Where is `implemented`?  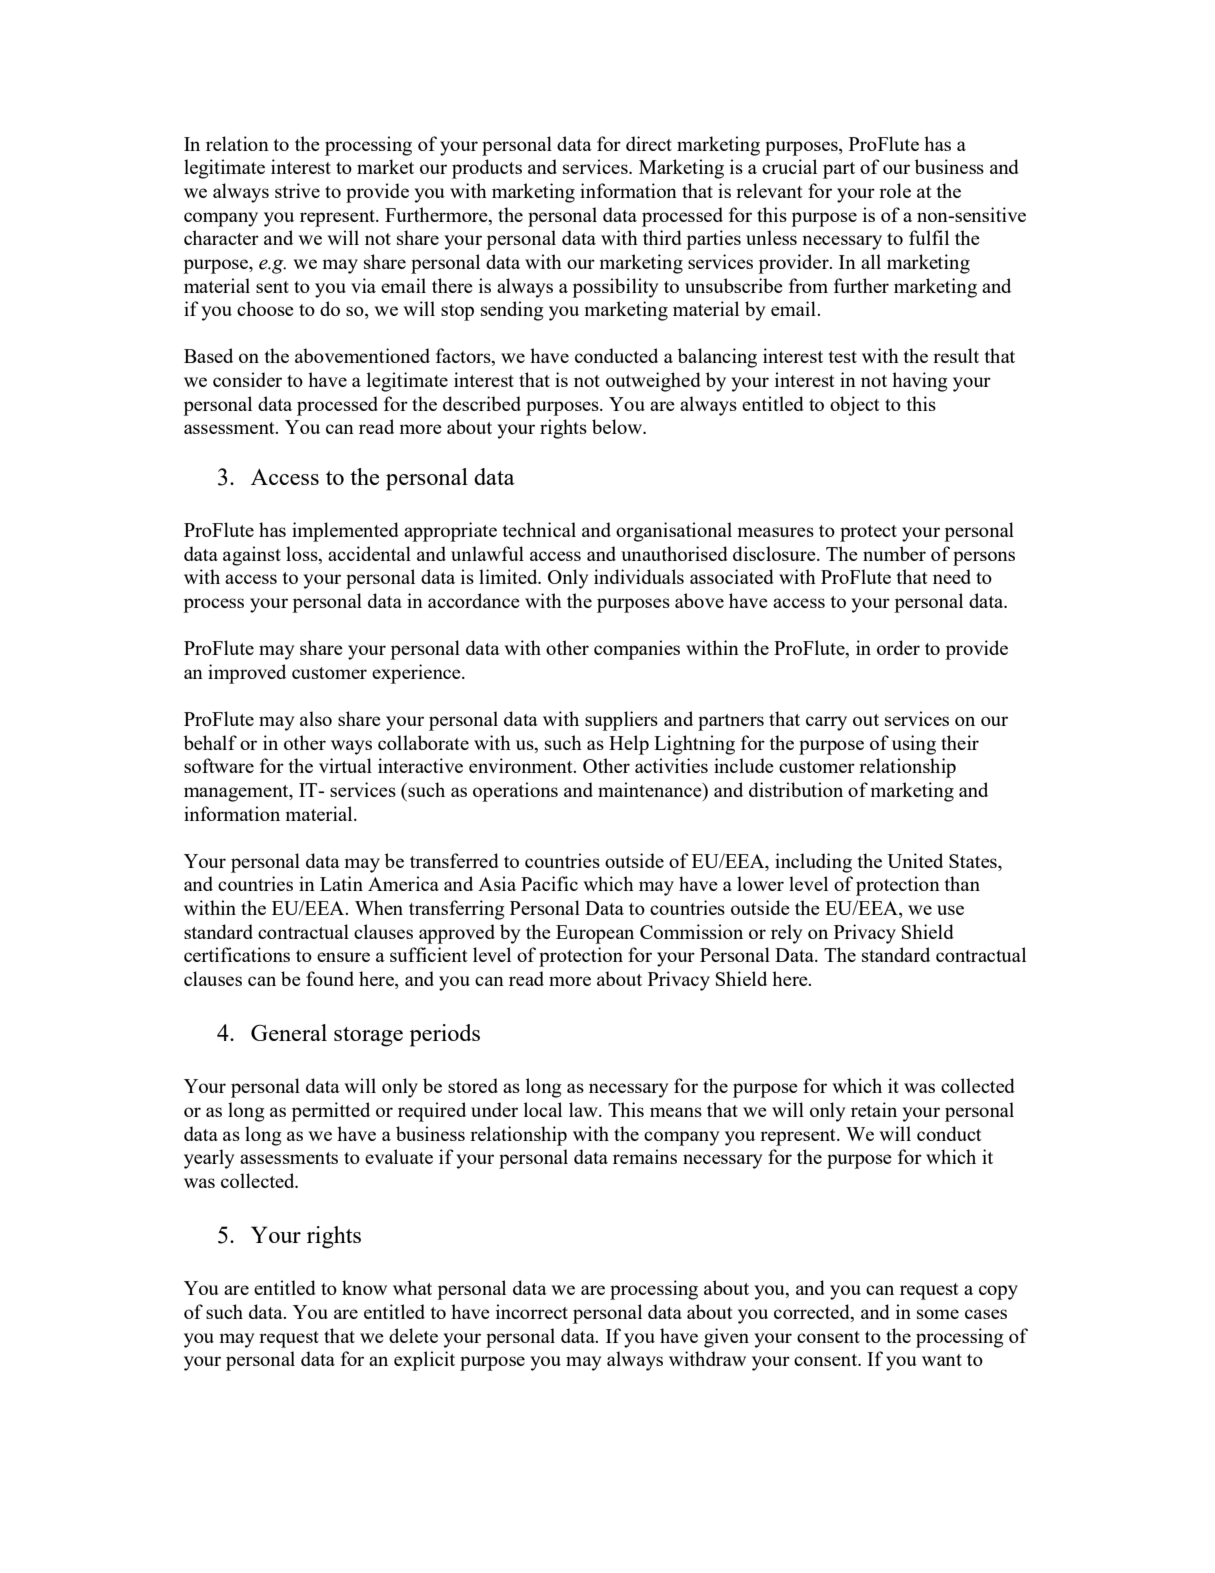
implemented is located at coordinates (345, 532).
